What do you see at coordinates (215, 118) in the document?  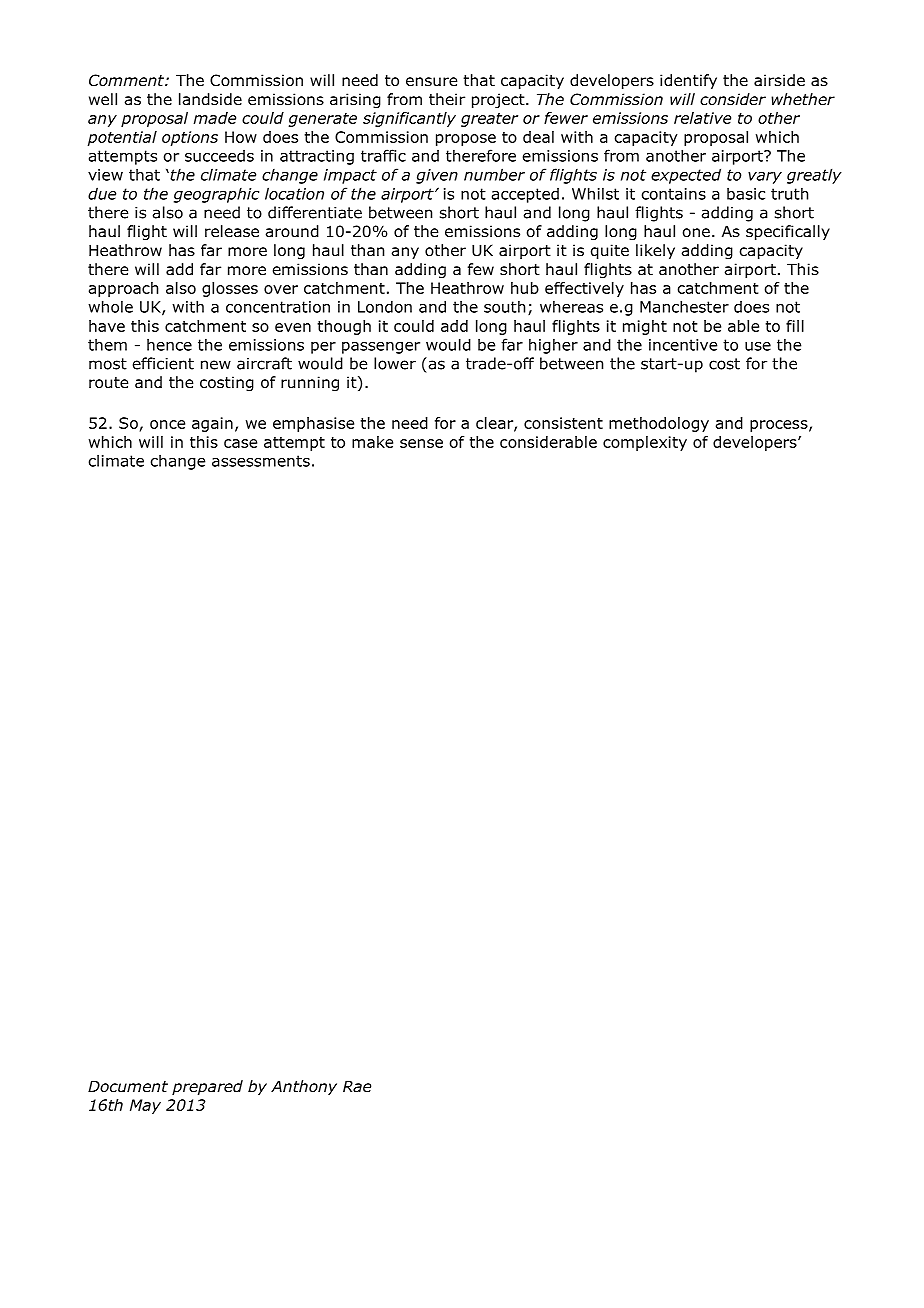 I see `made` at bounding box center [215, 118].
